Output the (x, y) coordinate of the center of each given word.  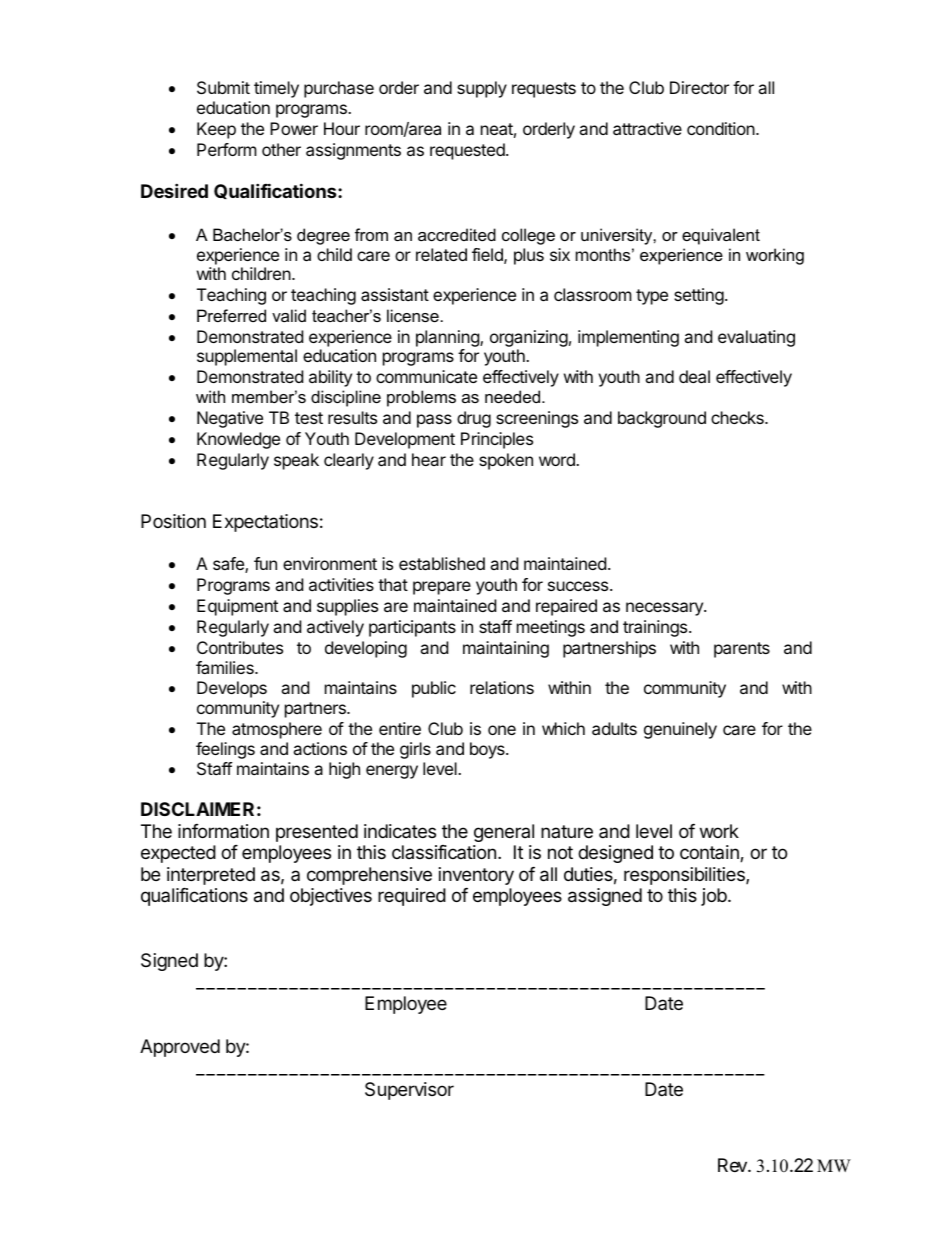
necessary (665, 609)
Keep (216, 130)
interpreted (211, 876)
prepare (442, 588)
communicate (426, 376)
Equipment (237, 607)
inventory (476, 876)
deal (694, 376)
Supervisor (409, 1091)
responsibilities (685, 876)
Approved (180, 1048)
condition (722, 128)
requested (468, 151)
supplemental (247, 357)
